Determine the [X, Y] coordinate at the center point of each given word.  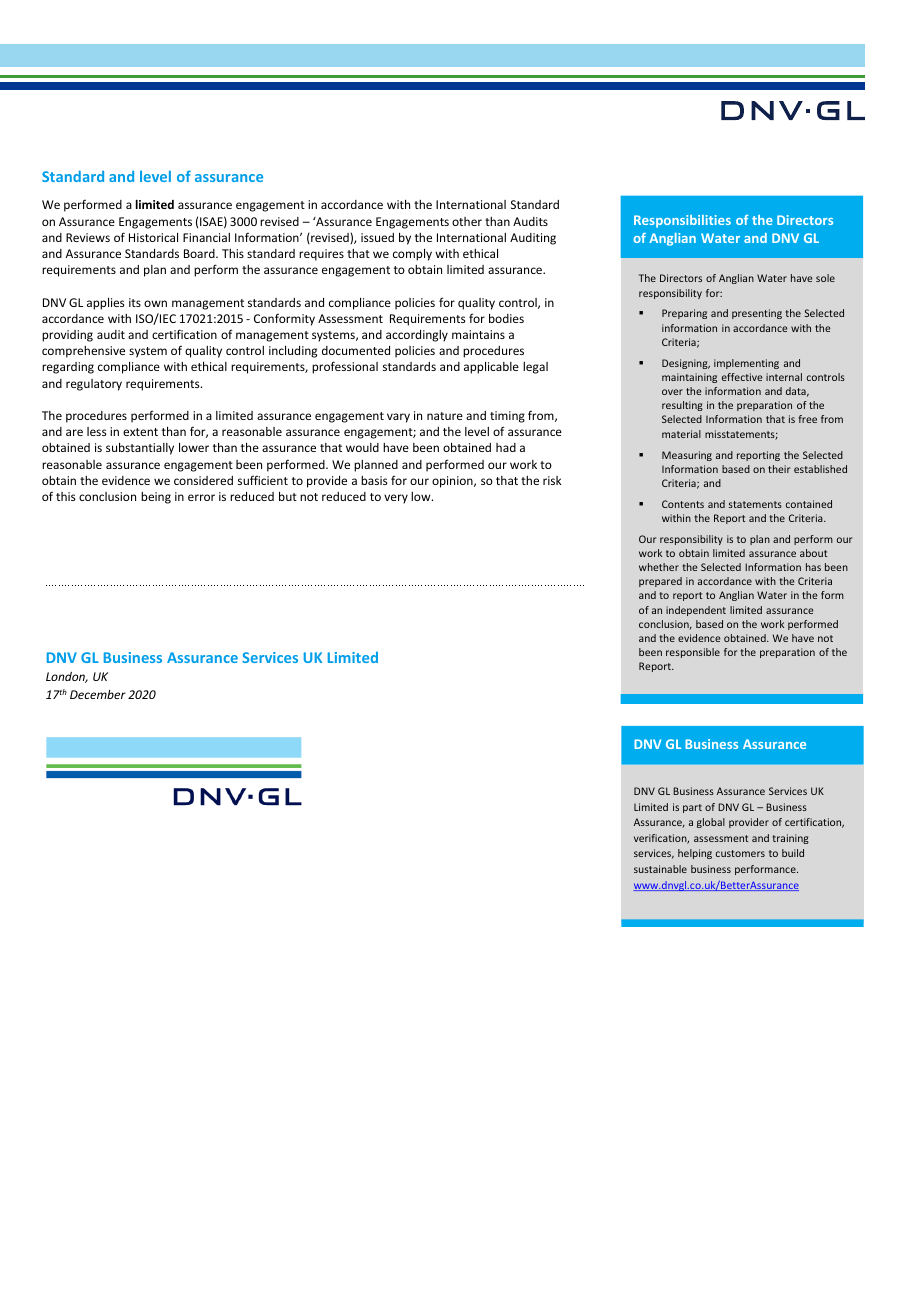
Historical [153, 237]
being [156, 498]
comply [412, 255]
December [98, 694]
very [396, 499]
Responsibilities [682, 221]
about [813, 553]
